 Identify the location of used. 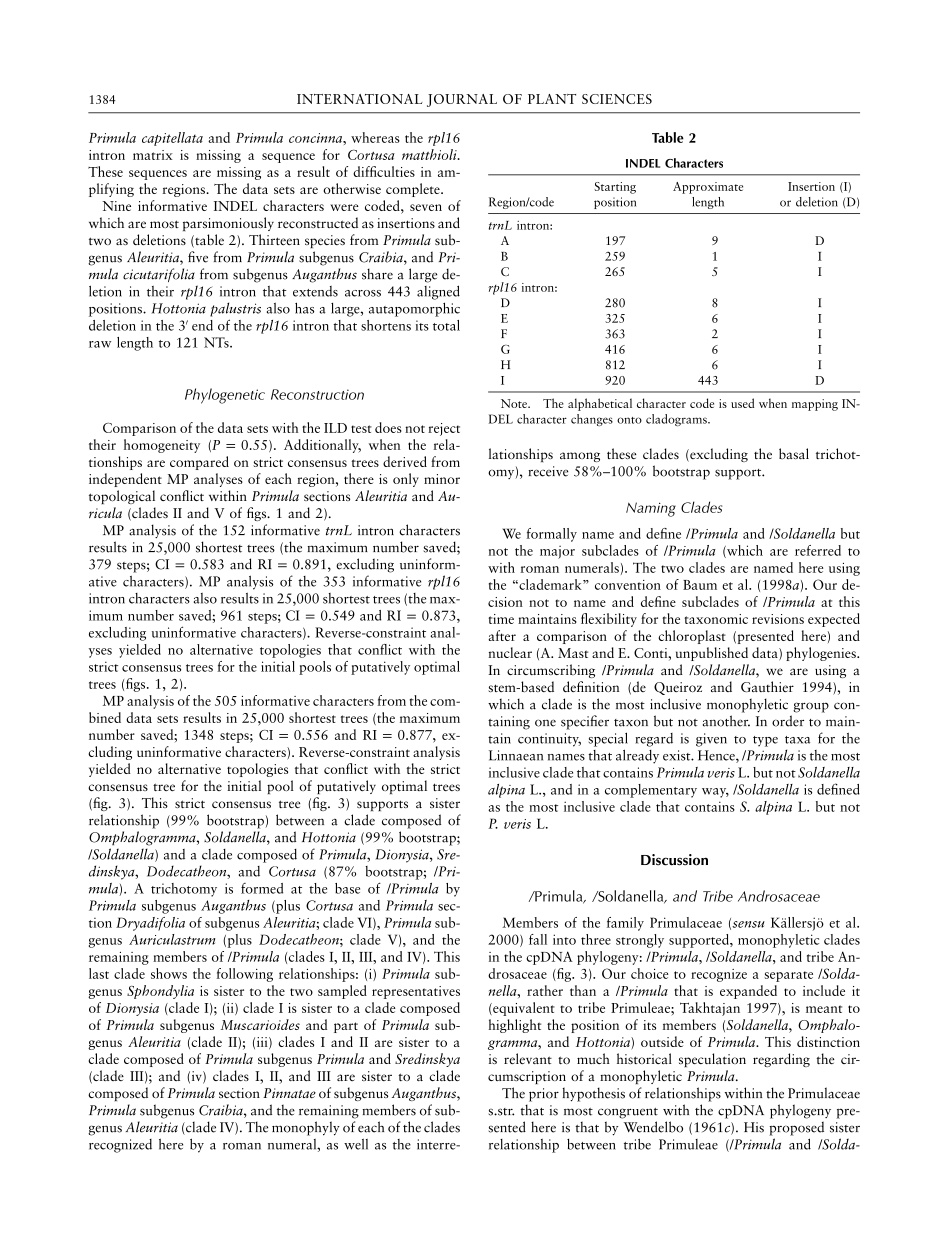
(742, 403).
